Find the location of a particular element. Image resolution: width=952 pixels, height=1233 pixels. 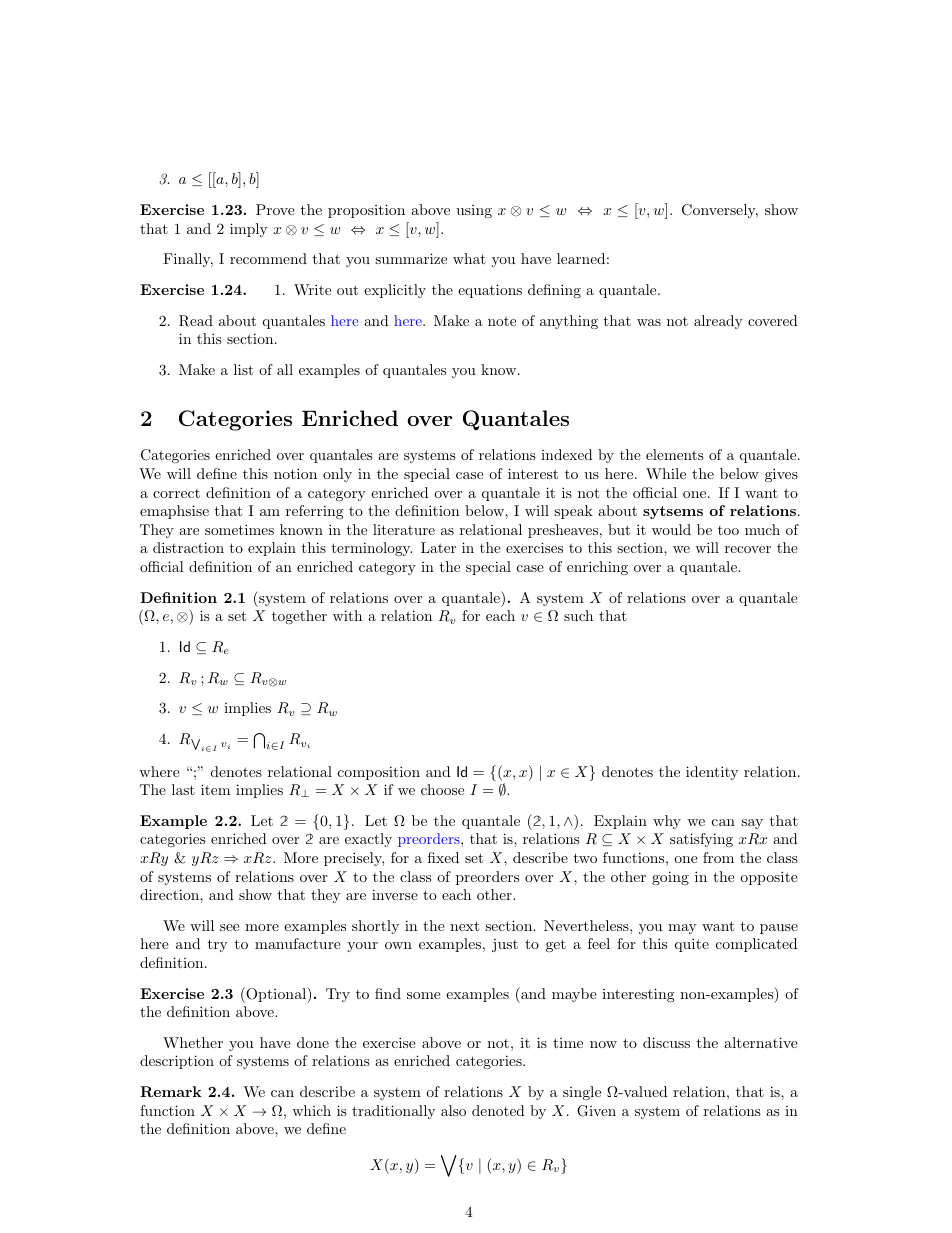

Later is located at coordinates (438, 547).
